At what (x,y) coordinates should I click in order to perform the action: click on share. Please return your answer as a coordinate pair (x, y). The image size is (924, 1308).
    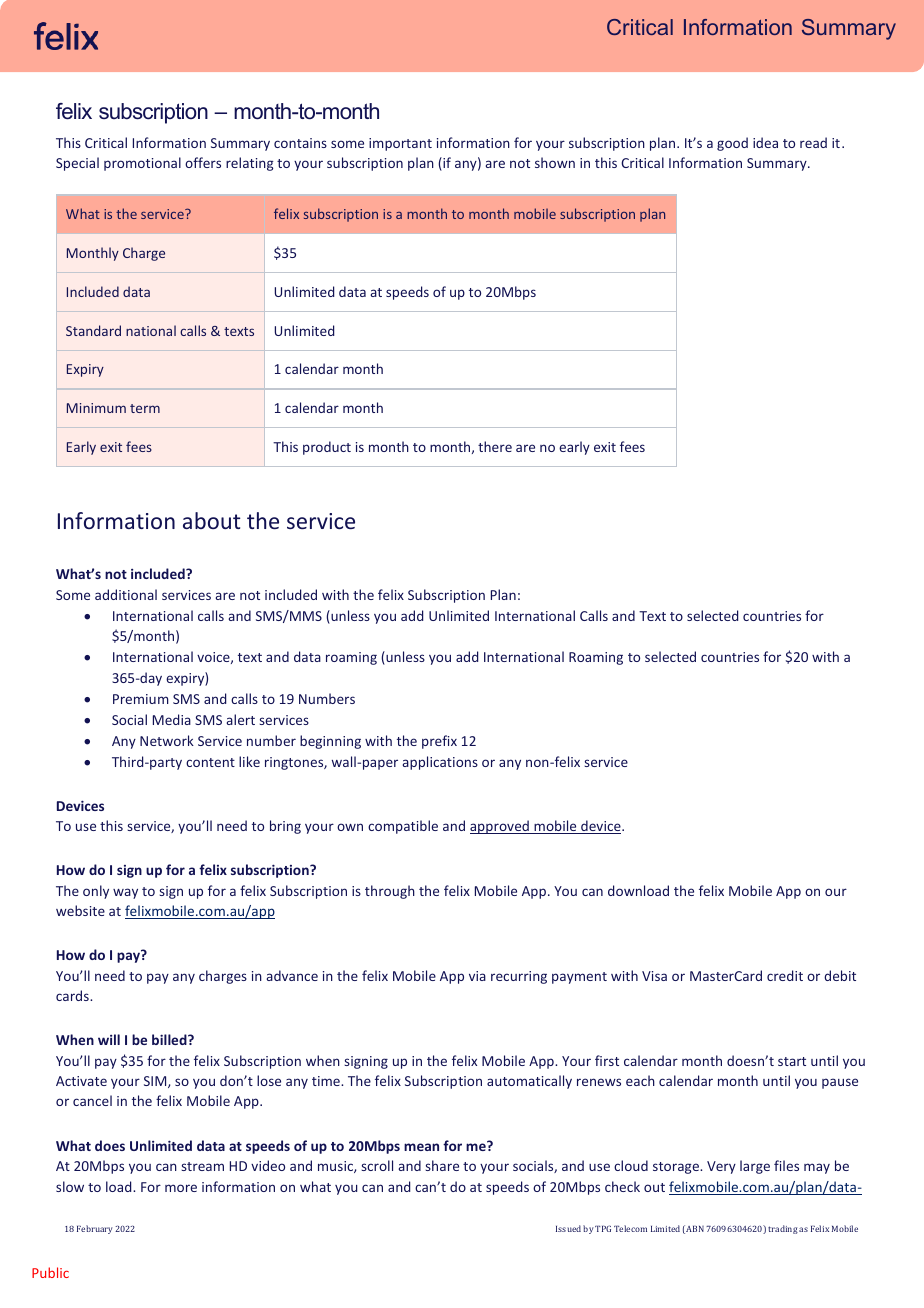
    Looking at the image, I should click on (442, 1165).
